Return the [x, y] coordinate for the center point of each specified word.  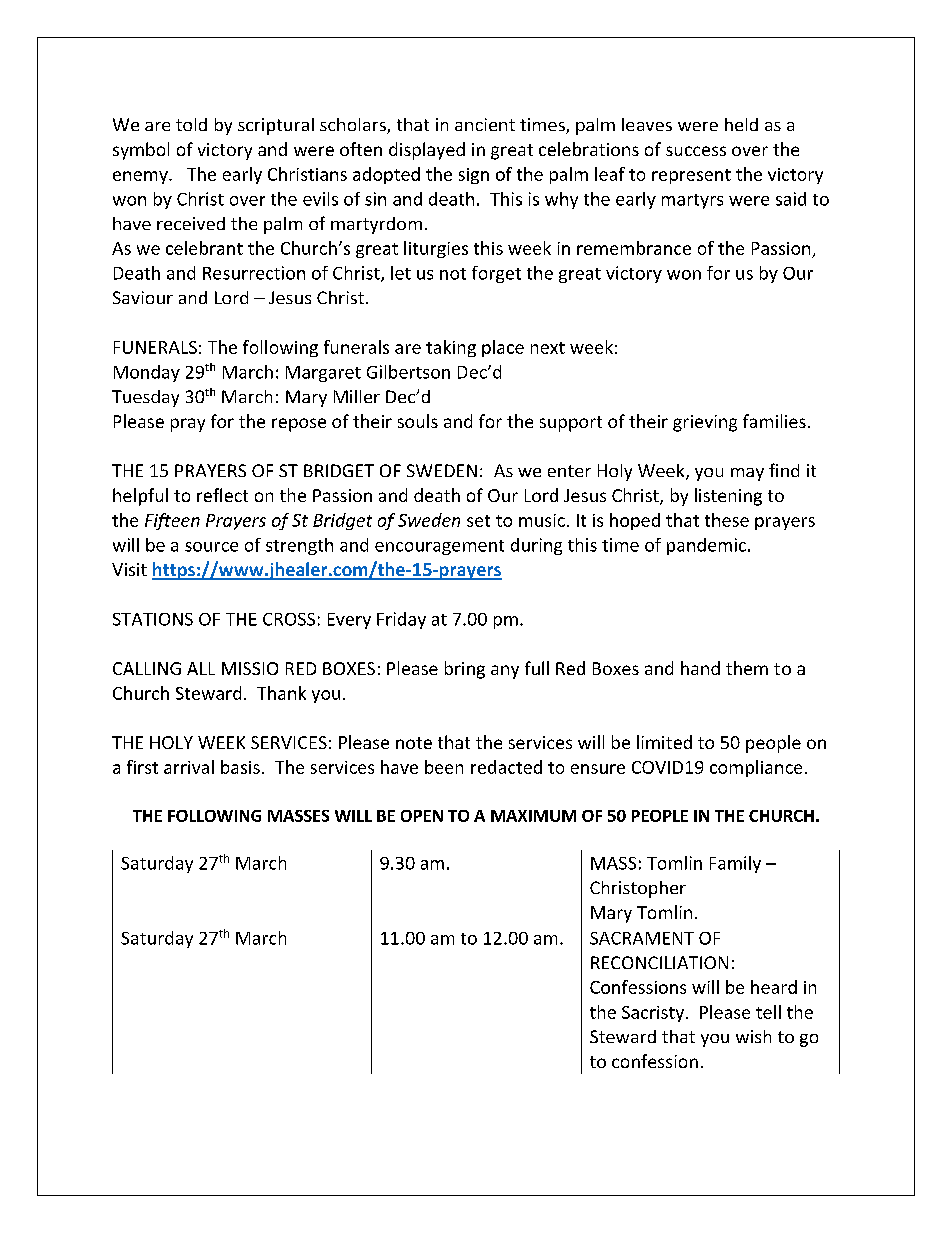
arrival [189, 767]
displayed [427, 151]
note [414, 743]
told [191, 124]
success [696, 151]
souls [418, 421]
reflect [222, 495]
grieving [705, 423]
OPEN [422, 816]
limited [664, 742]
